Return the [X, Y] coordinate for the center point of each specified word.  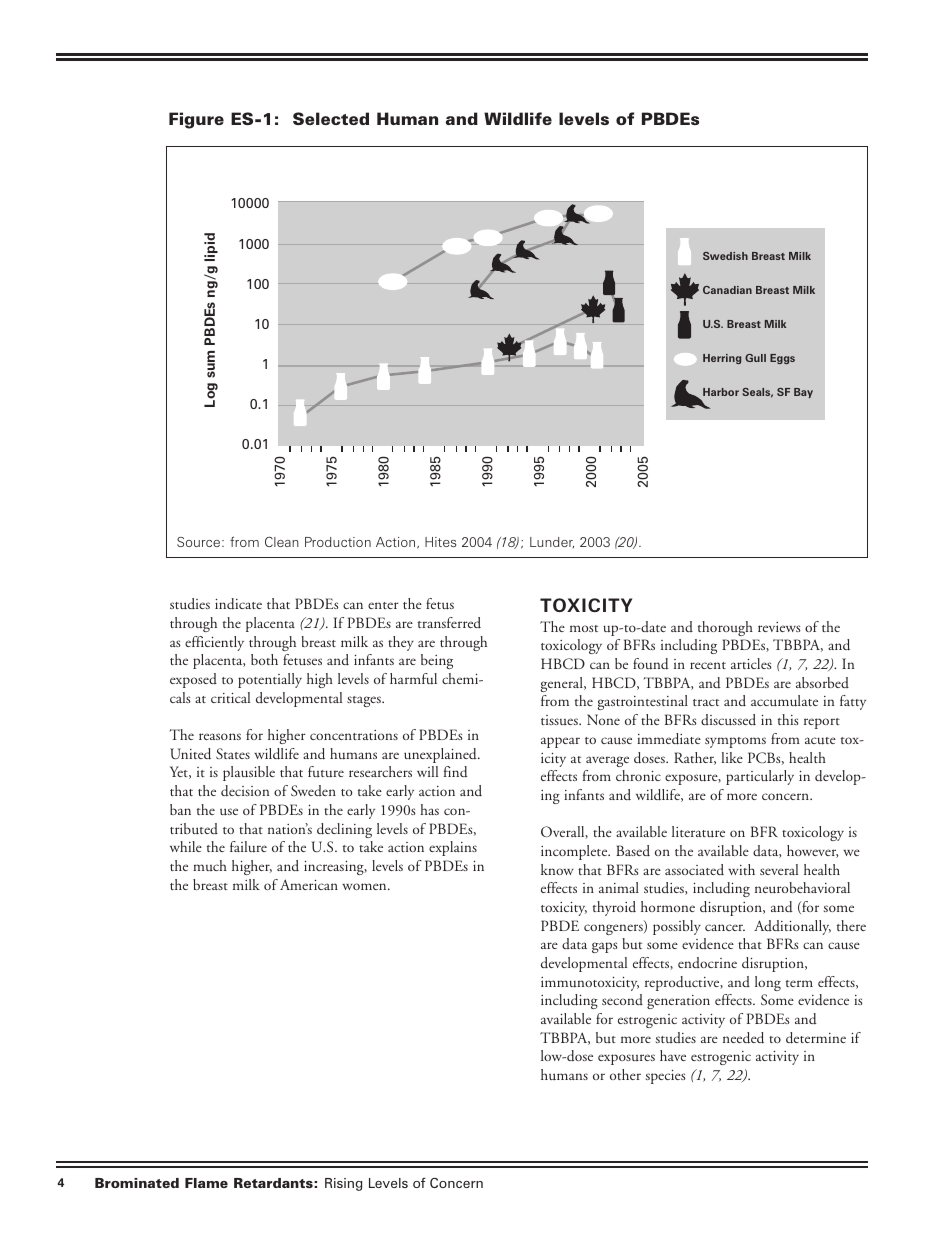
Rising [343, 1184]
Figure [196, 120]
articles [751, 663]
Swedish [725, 256]
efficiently [214, 643]
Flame [206, 1183]
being [437, 661]
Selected [331, 118]
